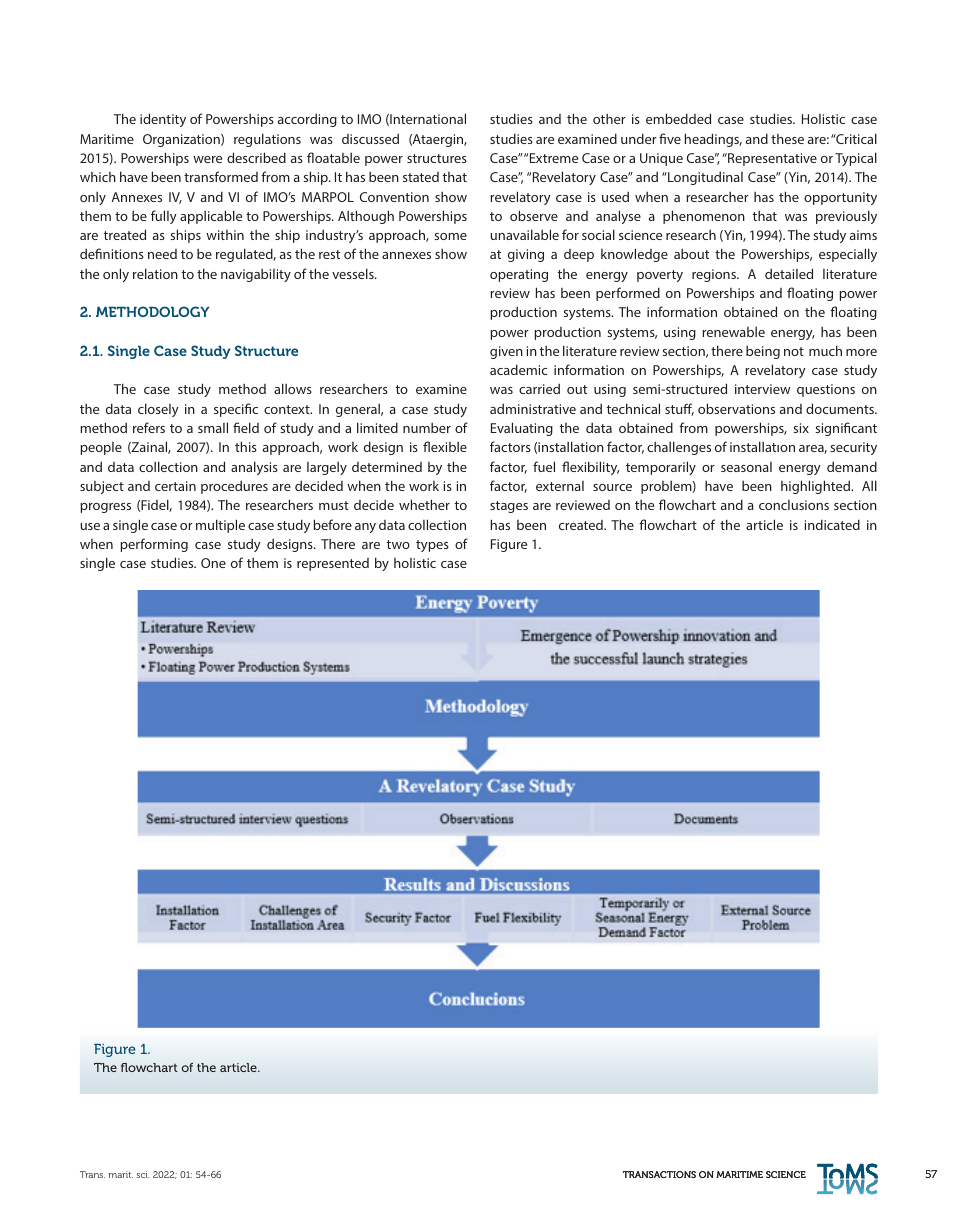 The height and width of the image is (1208, 980). I want to click on discussed, so click(370, 138).
